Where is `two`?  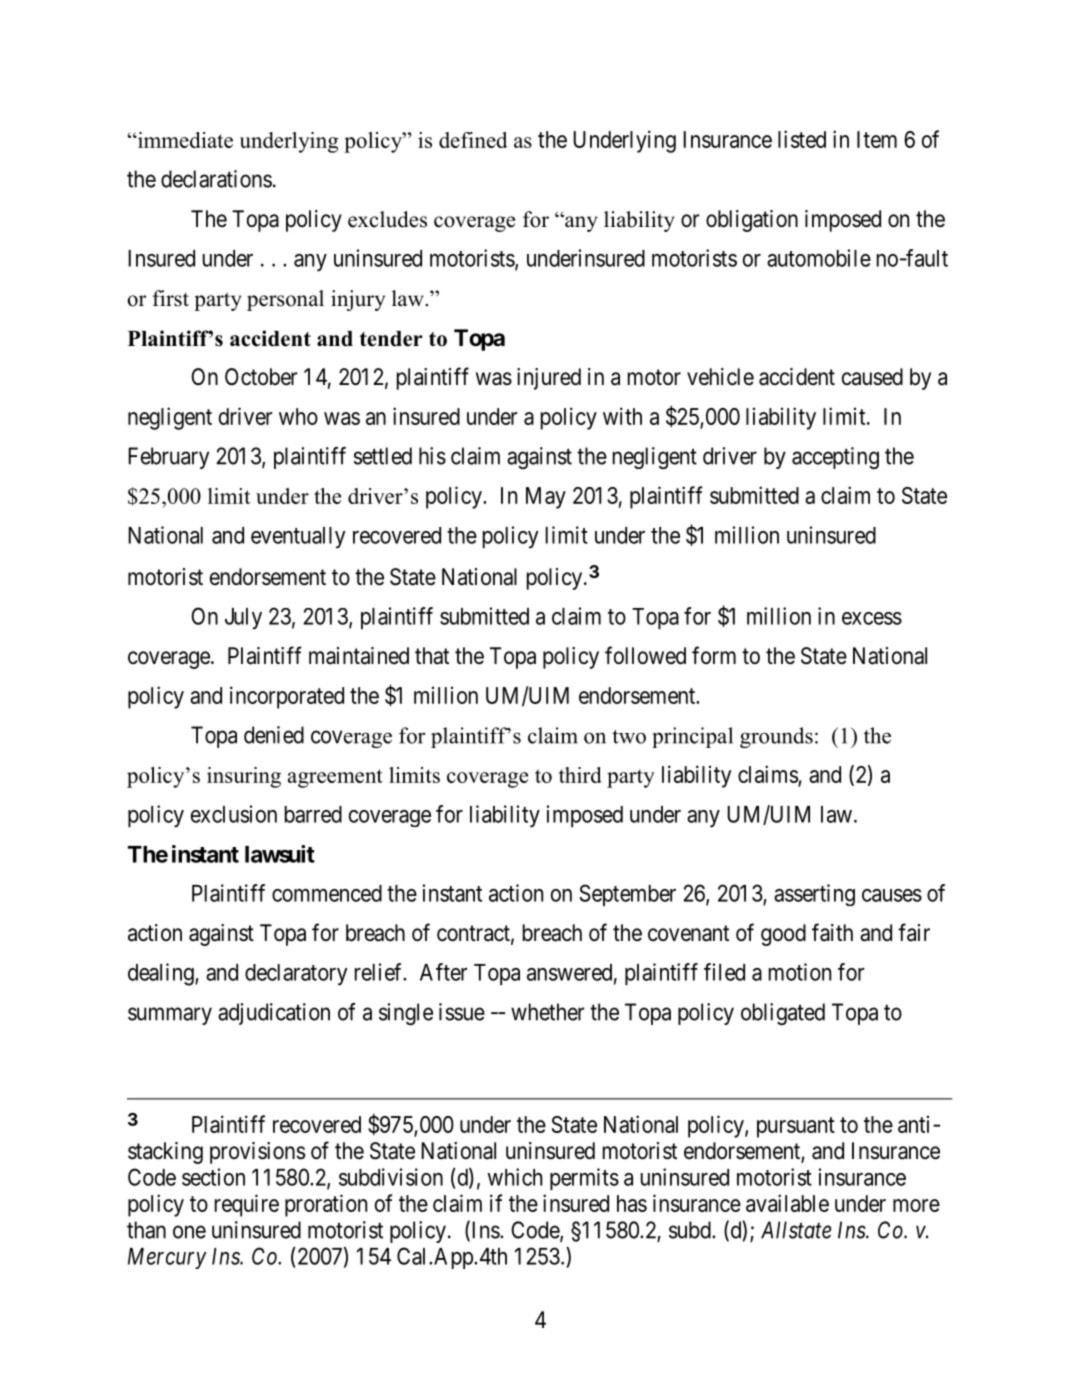
two is located at coordinates (629, 737).
